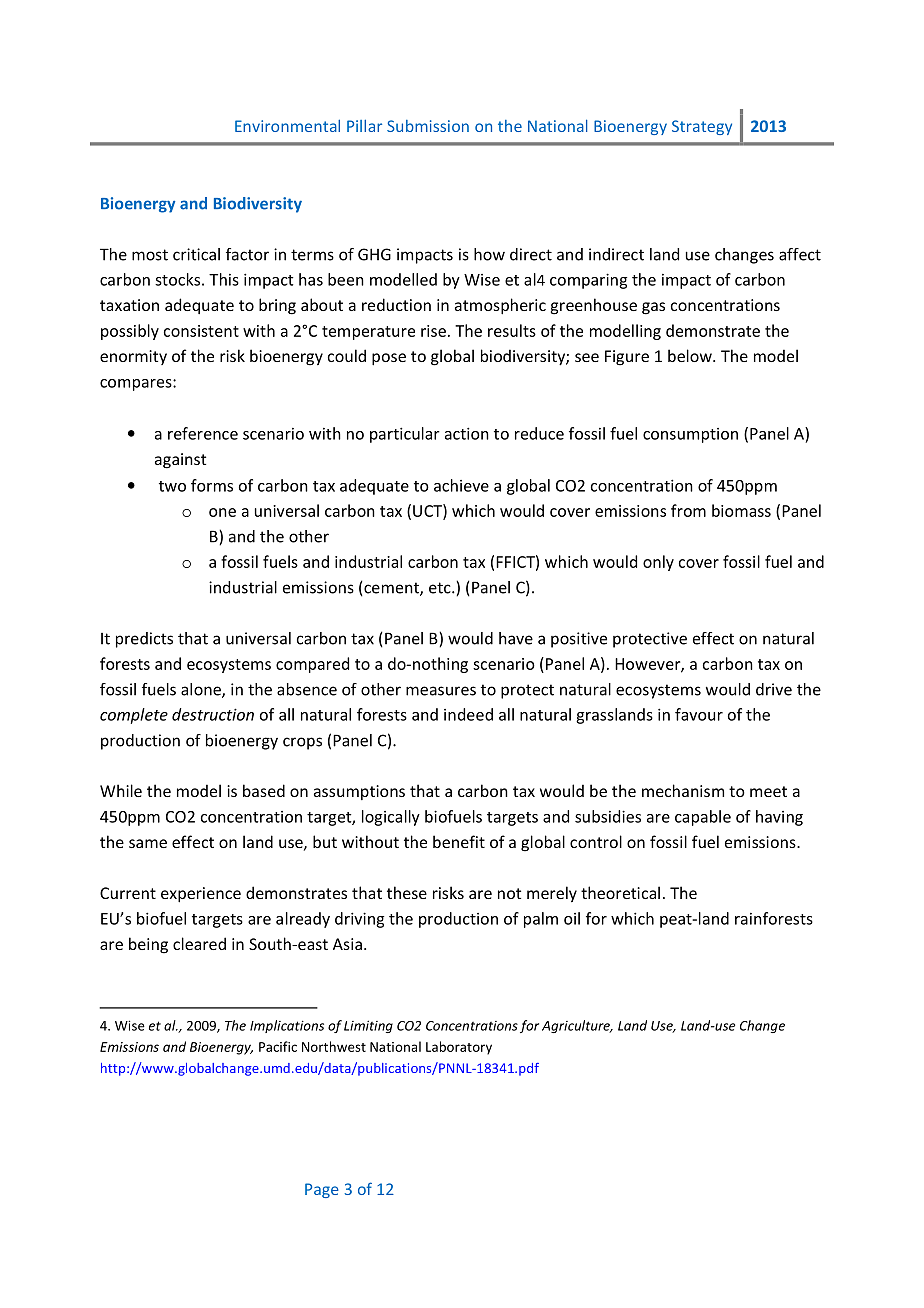 The width and height of the image is (924, 1308). What do you see at coordinates (703, 818) in the image?
I see `capable` at bounding box center [703, 818].
